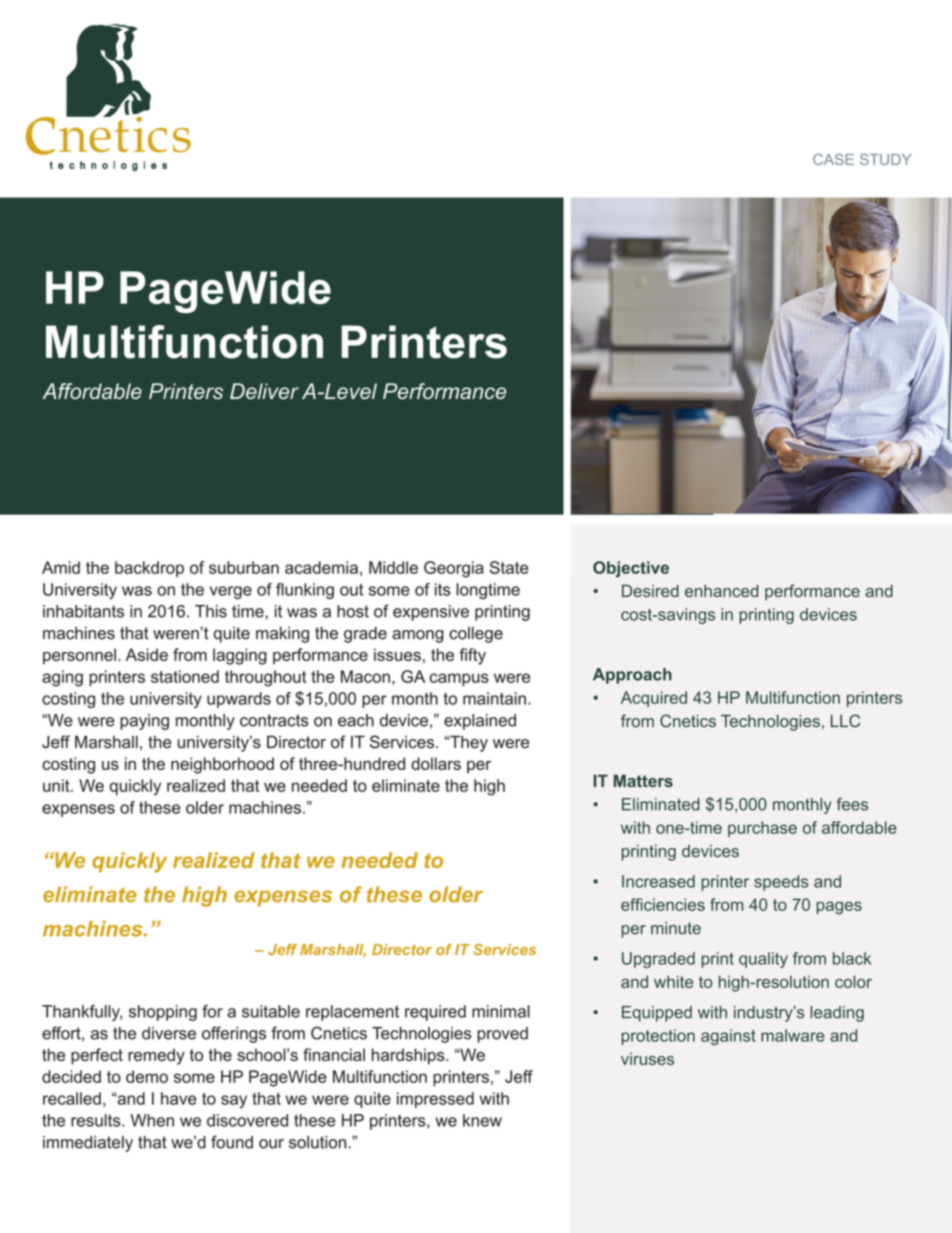 Image resolution: width=952 pixels, height=1233 pixels. What do you see at coordinates (509, 567) in the document?
I see `State` at bounding box center [509, 567].
